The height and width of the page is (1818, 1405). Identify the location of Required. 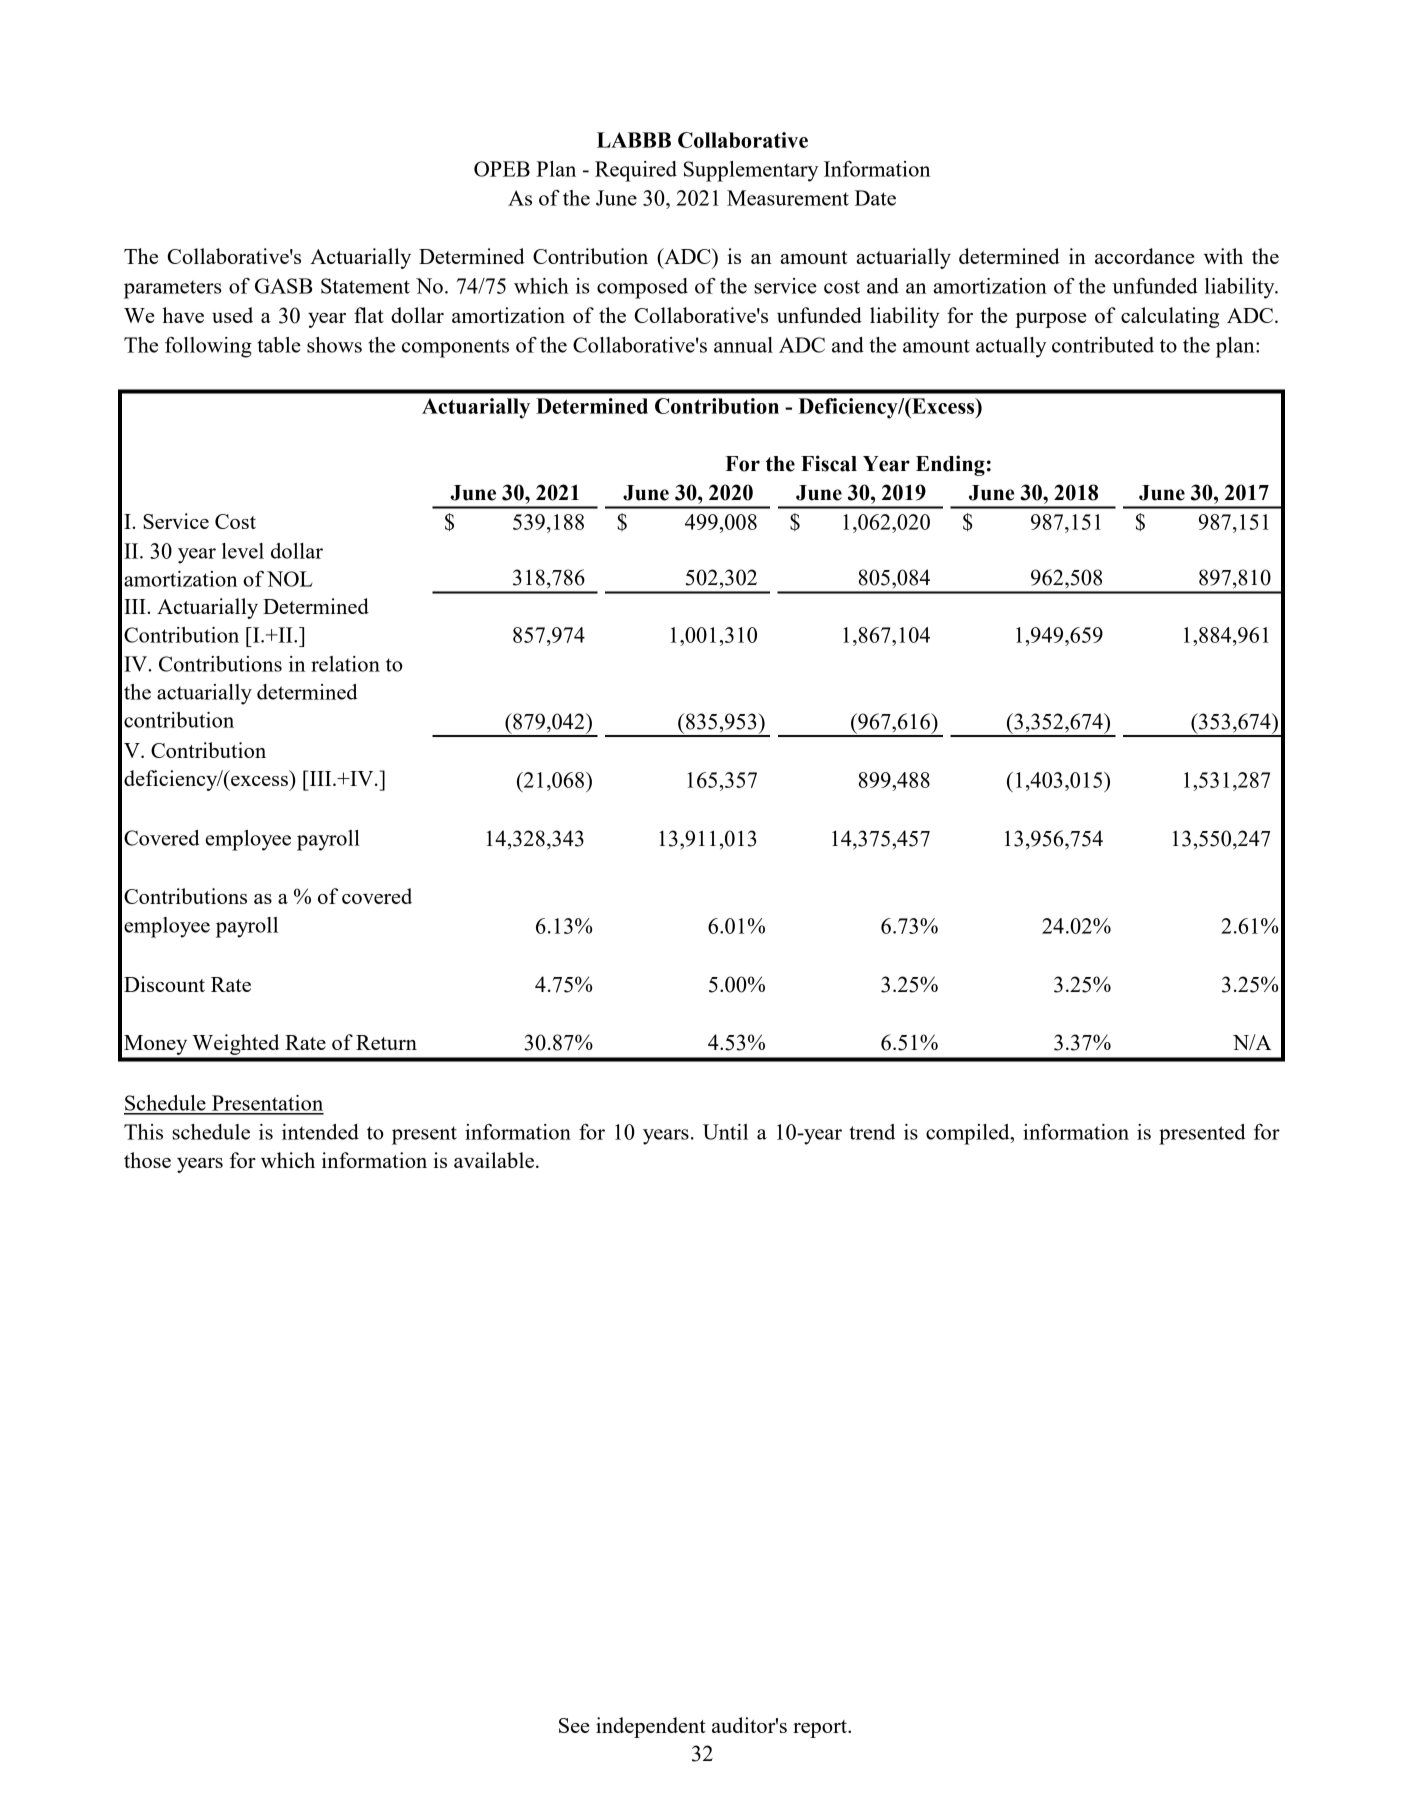
(636, 171).
